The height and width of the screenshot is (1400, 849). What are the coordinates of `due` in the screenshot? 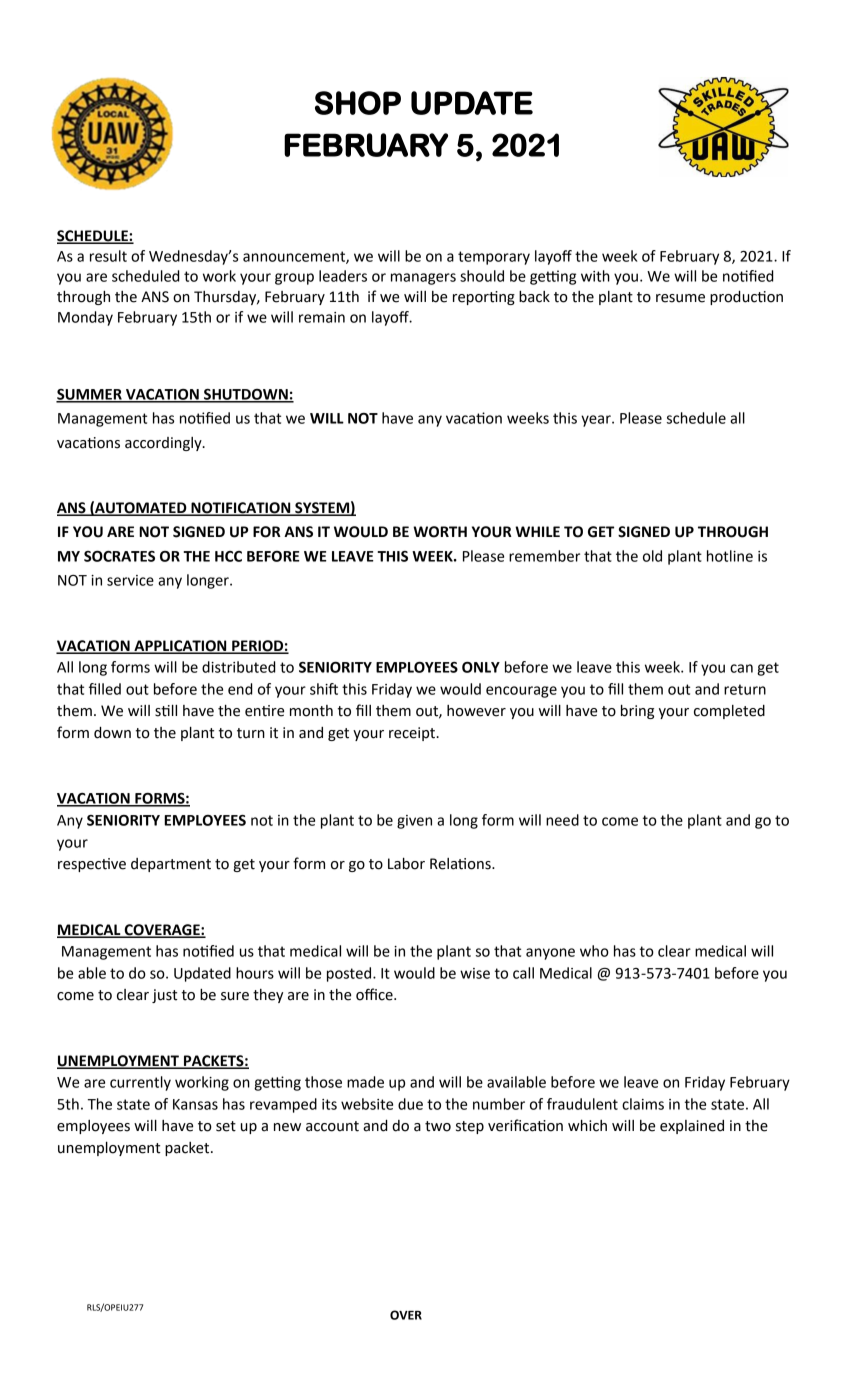 It's located at (410, 1104).
